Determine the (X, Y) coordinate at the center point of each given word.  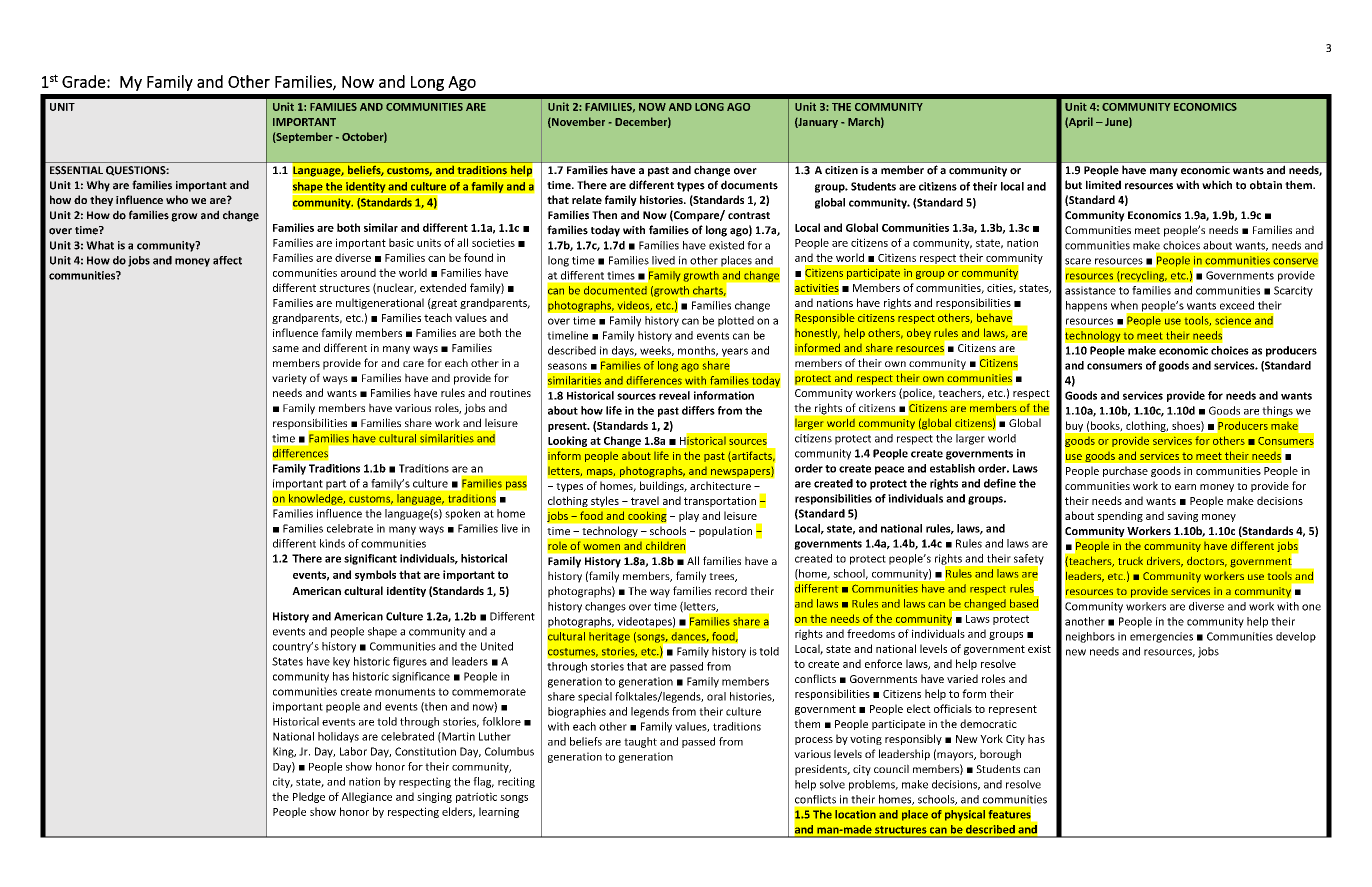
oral (716, 696)
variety (289, 379)
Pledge (309, 797)
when (1124, 305)
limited (1103, 185)
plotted (736, 321)
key (341, 662)
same (285, 349)
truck (1130, 561)
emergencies (1161, 637)
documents (749, 185)
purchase (1125, 471)
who (177, 199)
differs (698, 410)
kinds (332, 543)
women (601, 547)
